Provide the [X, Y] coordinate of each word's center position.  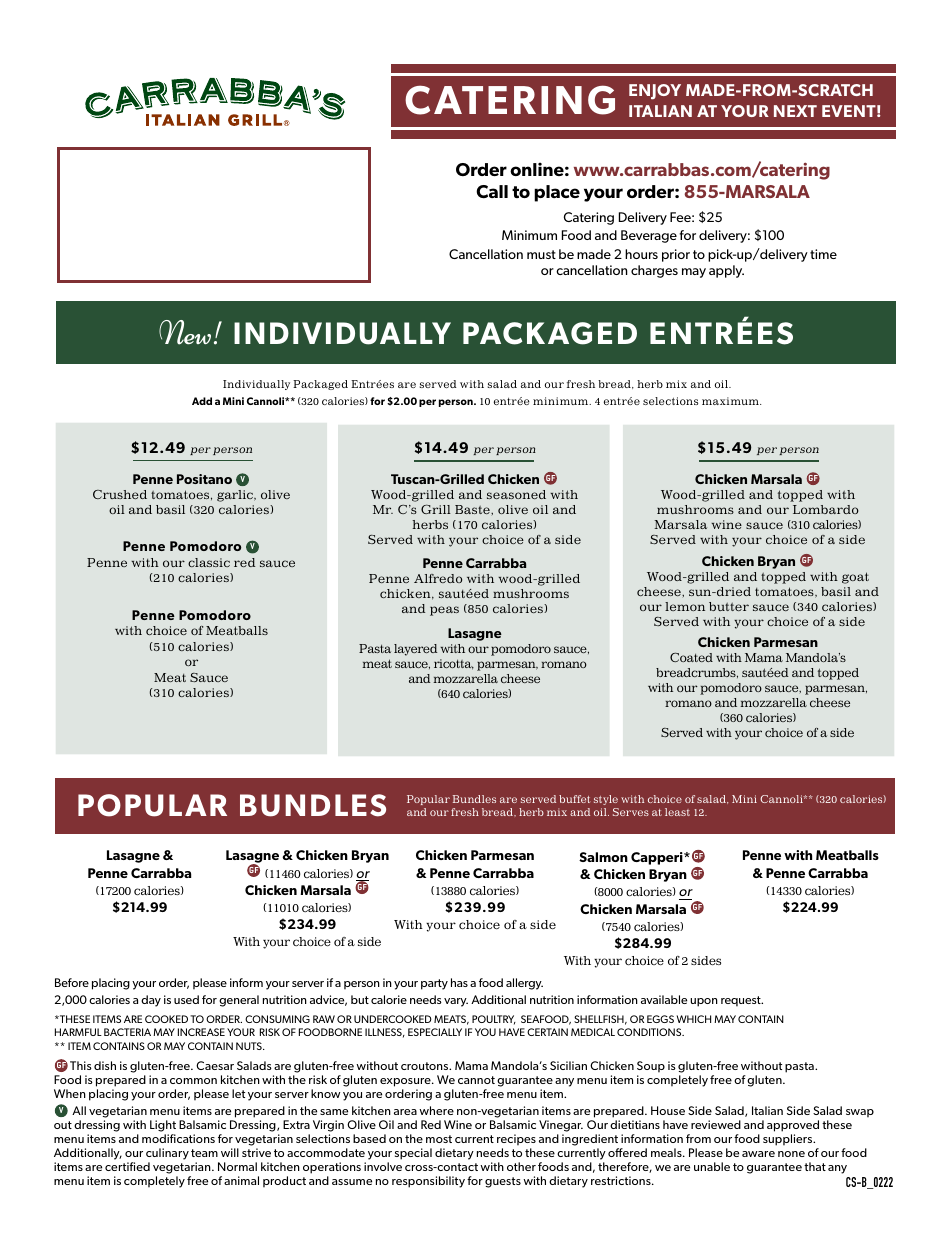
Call [492, 192]
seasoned [516, 494]
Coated [691, 657]
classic [209, 562]
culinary [167, 1154]
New [185, 332]
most [439, 1139]
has [459, 982]
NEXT [795, 111]
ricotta [454, 664]
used [186, 999]
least [677, 812]
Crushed [120, 494]
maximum [731, 401]
